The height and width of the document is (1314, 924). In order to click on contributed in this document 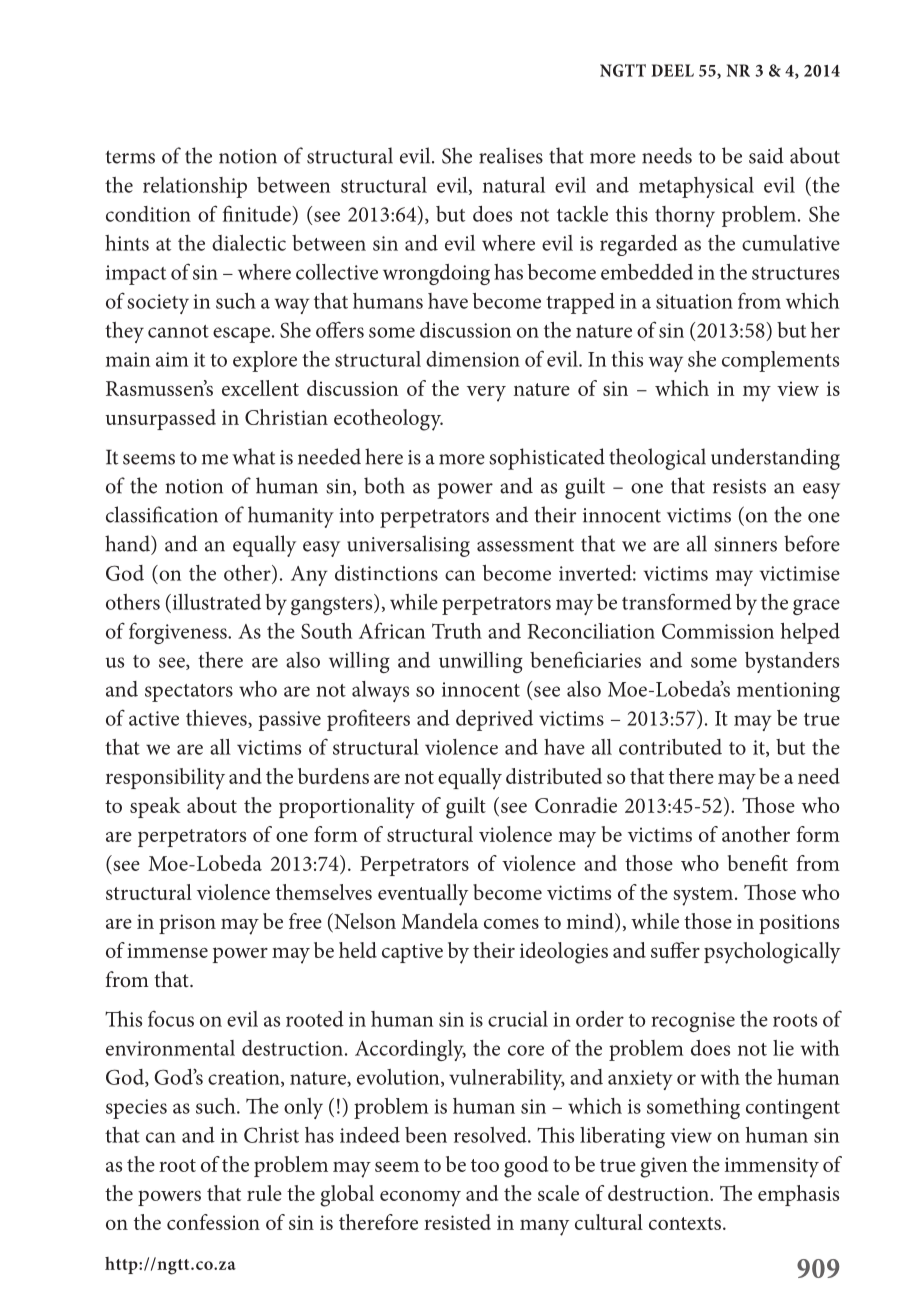, I will do `click(670, 747)`.
